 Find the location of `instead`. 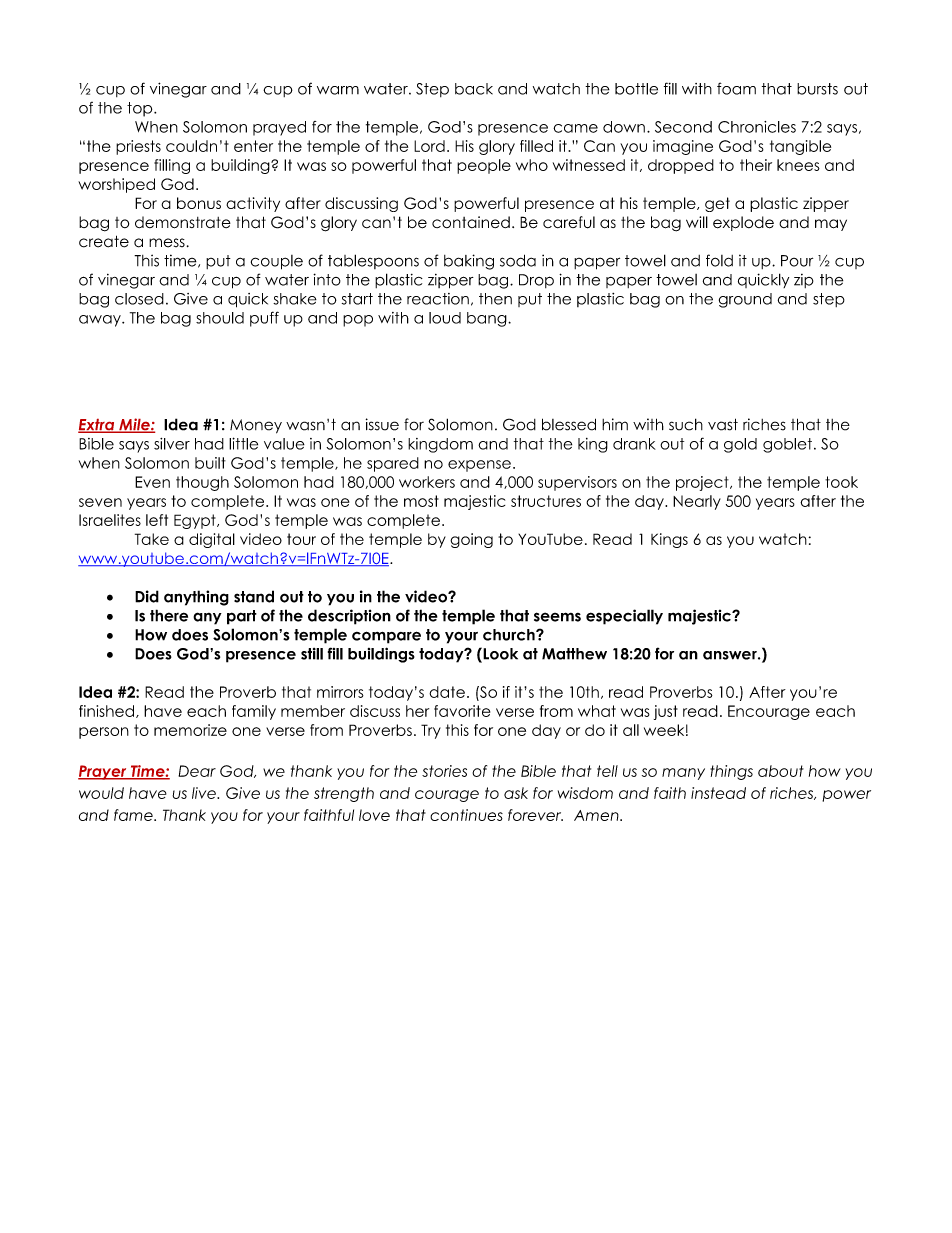

instead is located at coordinates (718, 793).
